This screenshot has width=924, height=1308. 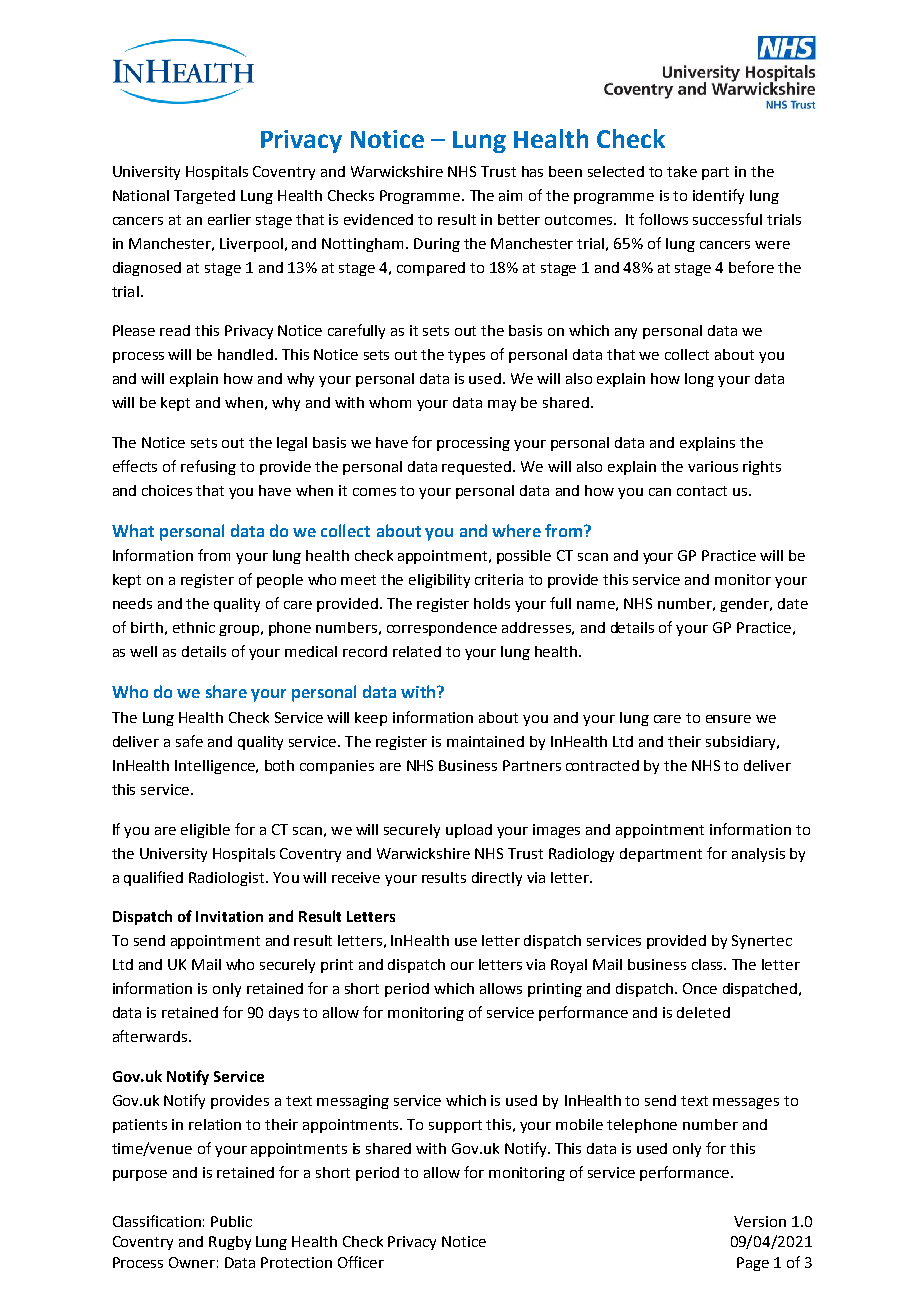 I want to click on maintained, so click(x=485, y=741).
